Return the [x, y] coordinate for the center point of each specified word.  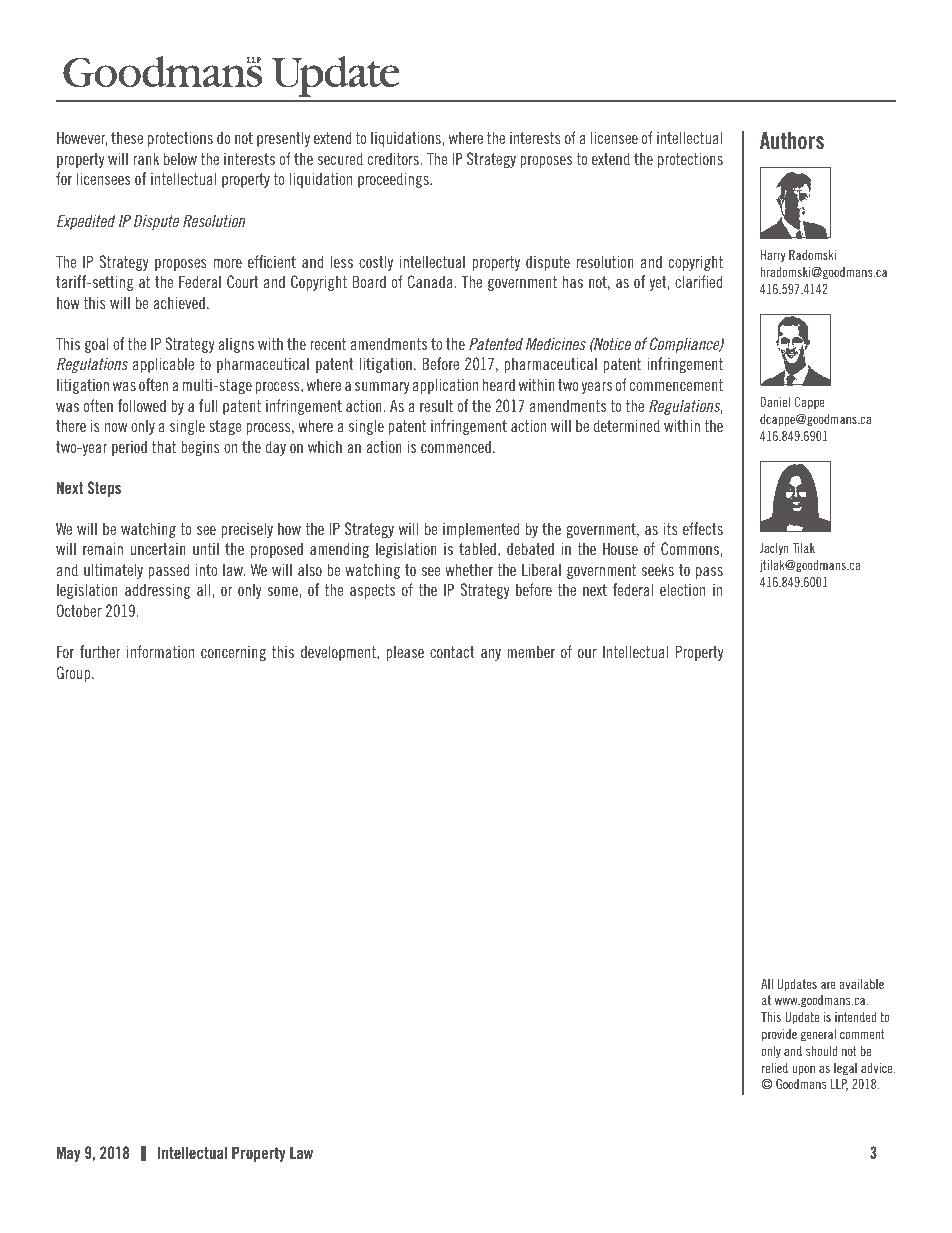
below [180, 158]
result [436, 405]
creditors [394, 158]
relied [775, 1068]
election [682, 589]
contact [452, 652]
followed [142, 405]
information [160, 651]
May [69, 1154]
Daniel [775, 402]
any [491, 655]
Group [75, 674]
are [828, 985]
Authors [792, 141]
